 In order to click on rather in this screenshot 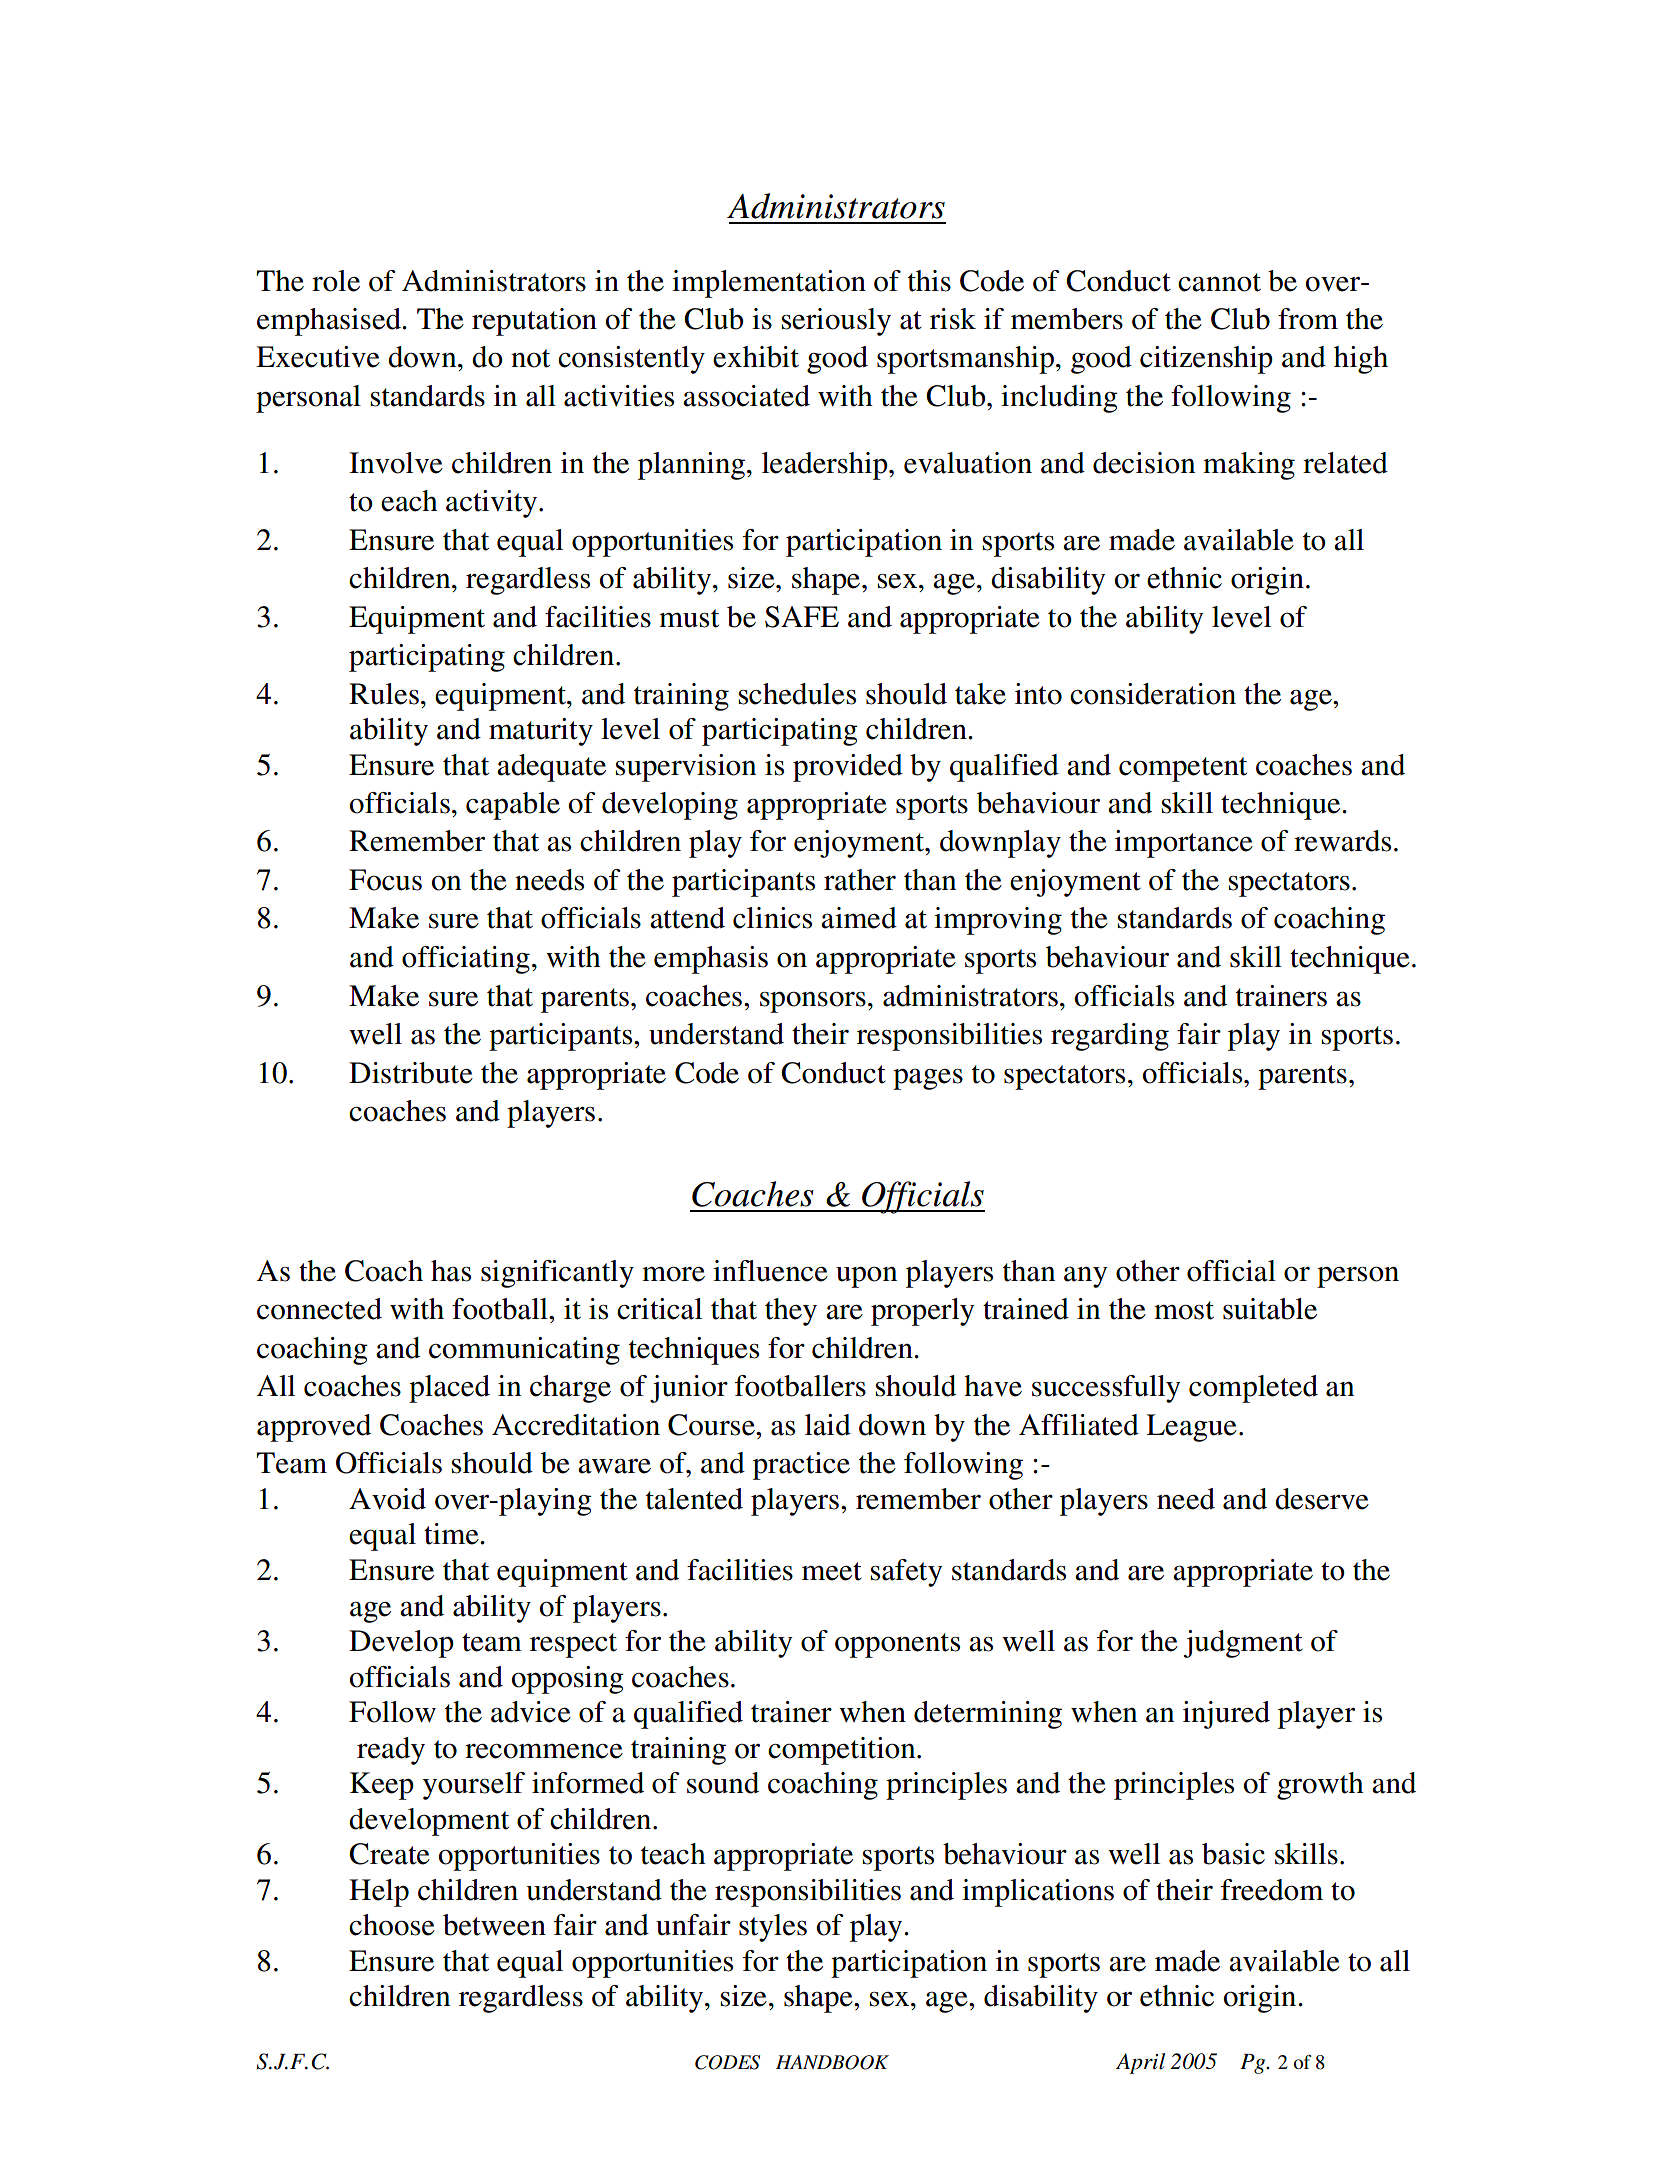, I will do `click(860, 880)`.
